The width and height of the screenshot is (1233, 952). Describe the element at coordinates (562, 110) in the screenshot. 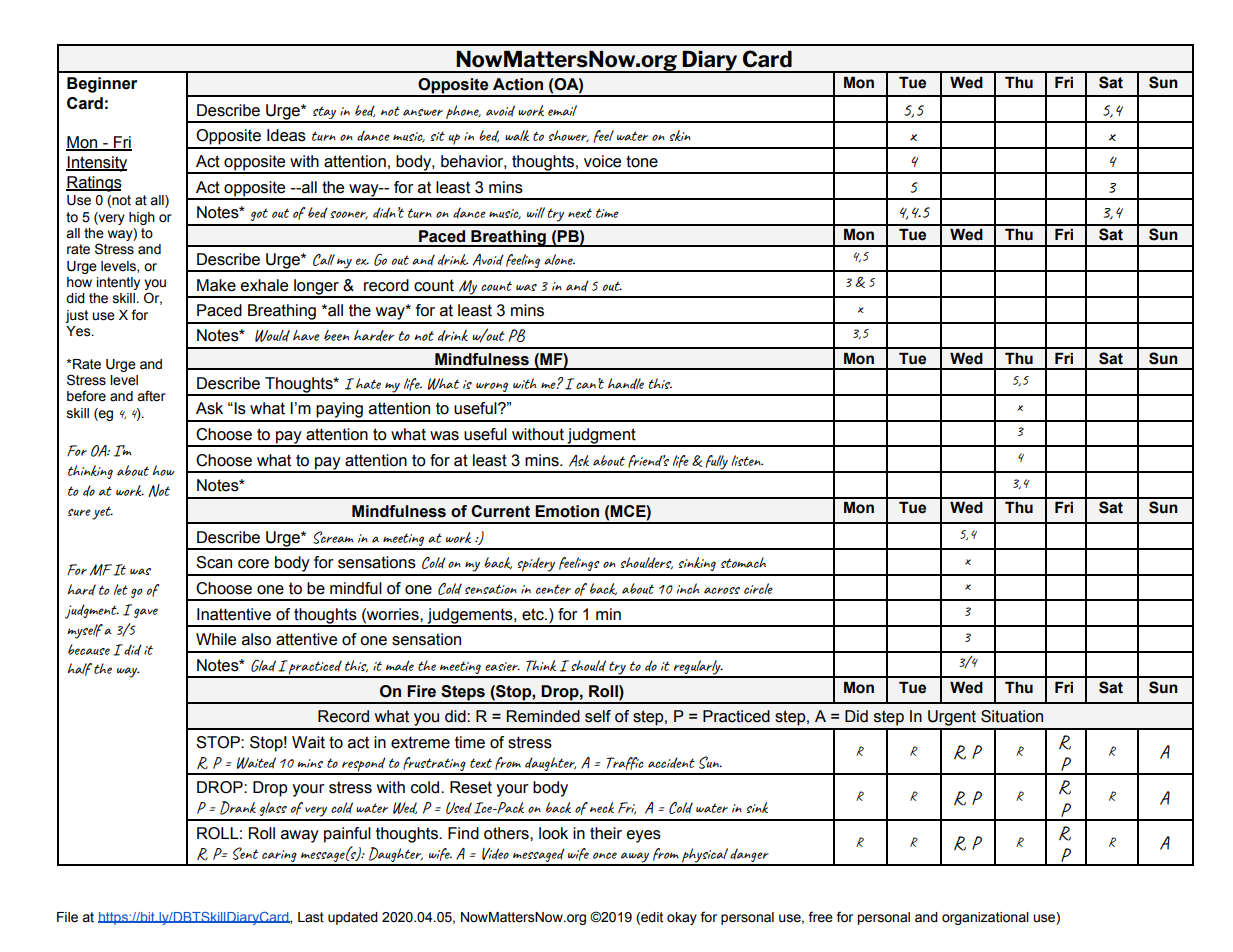

I see `email` at that location.
